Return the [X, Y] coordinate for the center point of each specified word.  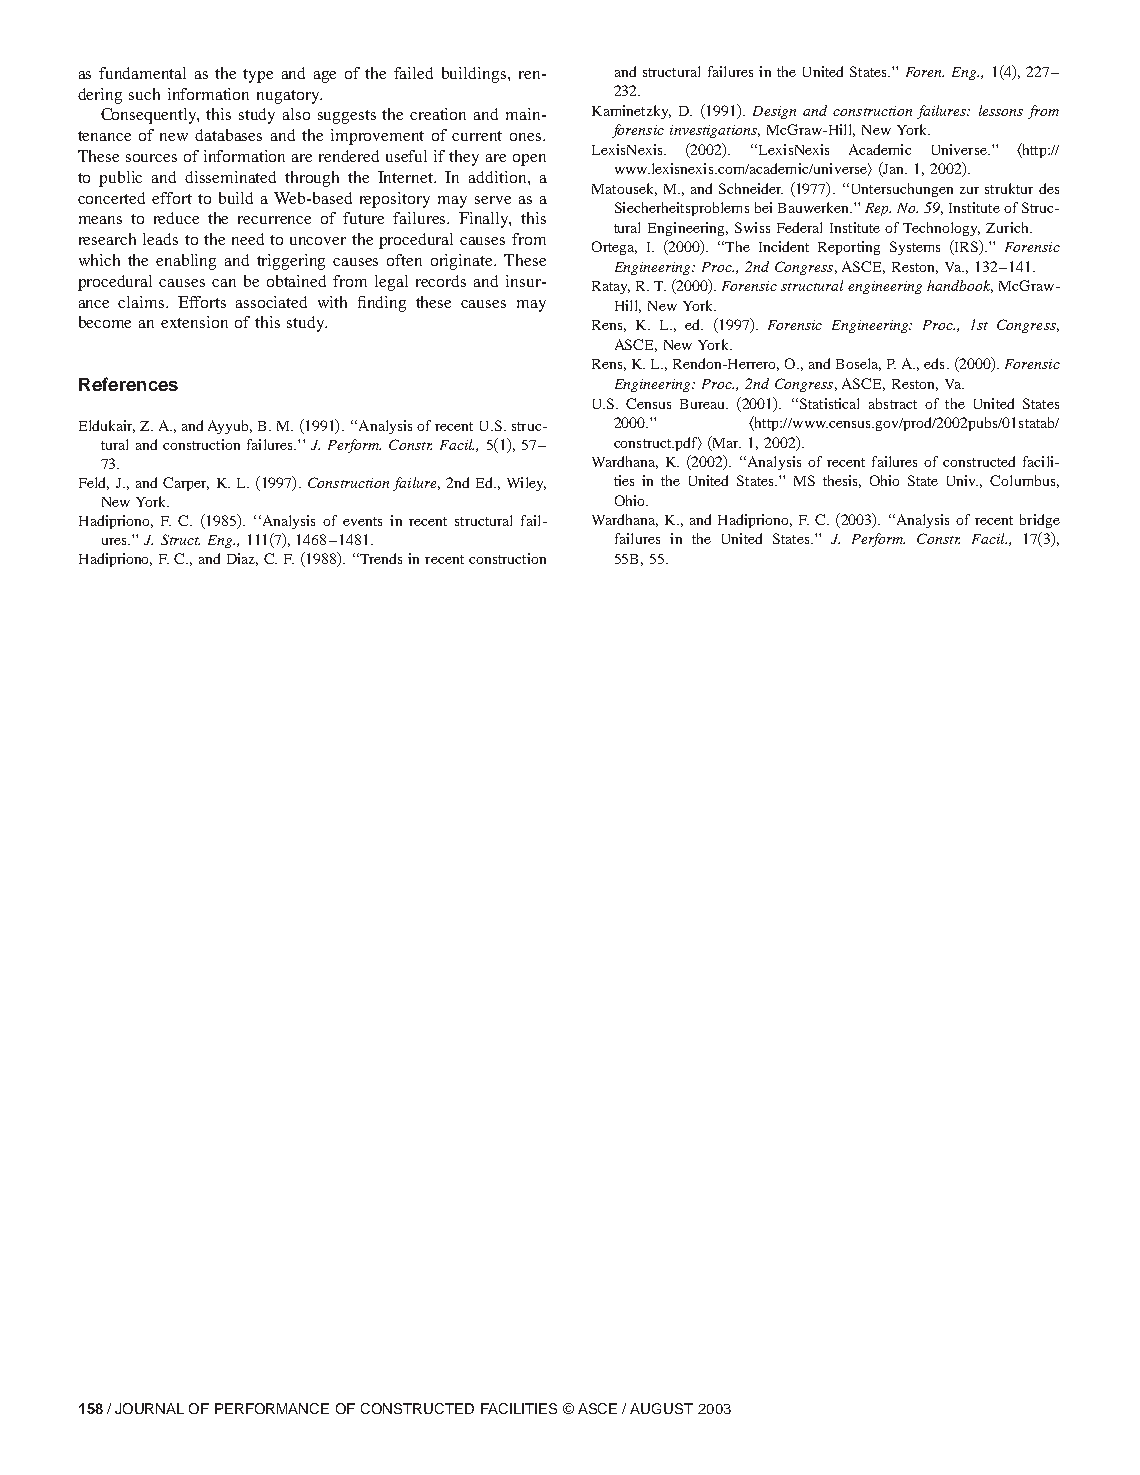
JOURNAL [149, 1408]
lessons [1001, 110]
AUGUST [661, 1408]
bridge [1040, 521]
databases [228, 135]
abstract [893, 403]
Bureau [703, 404]
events [362, 521]
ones [527, 137]
